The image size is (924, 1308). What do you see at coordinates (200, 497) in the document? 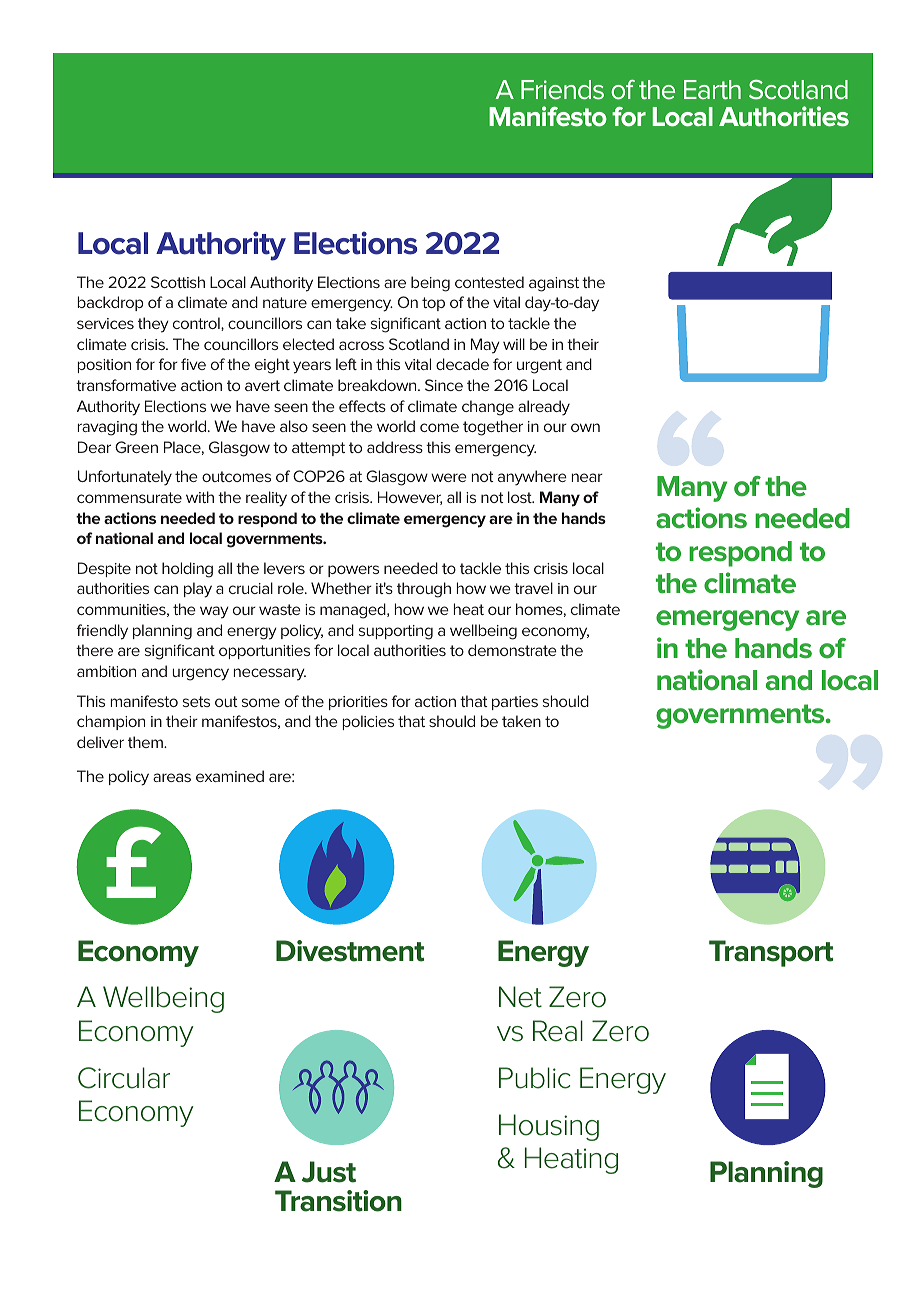
I see `with` at bounding box center [200, 497].
